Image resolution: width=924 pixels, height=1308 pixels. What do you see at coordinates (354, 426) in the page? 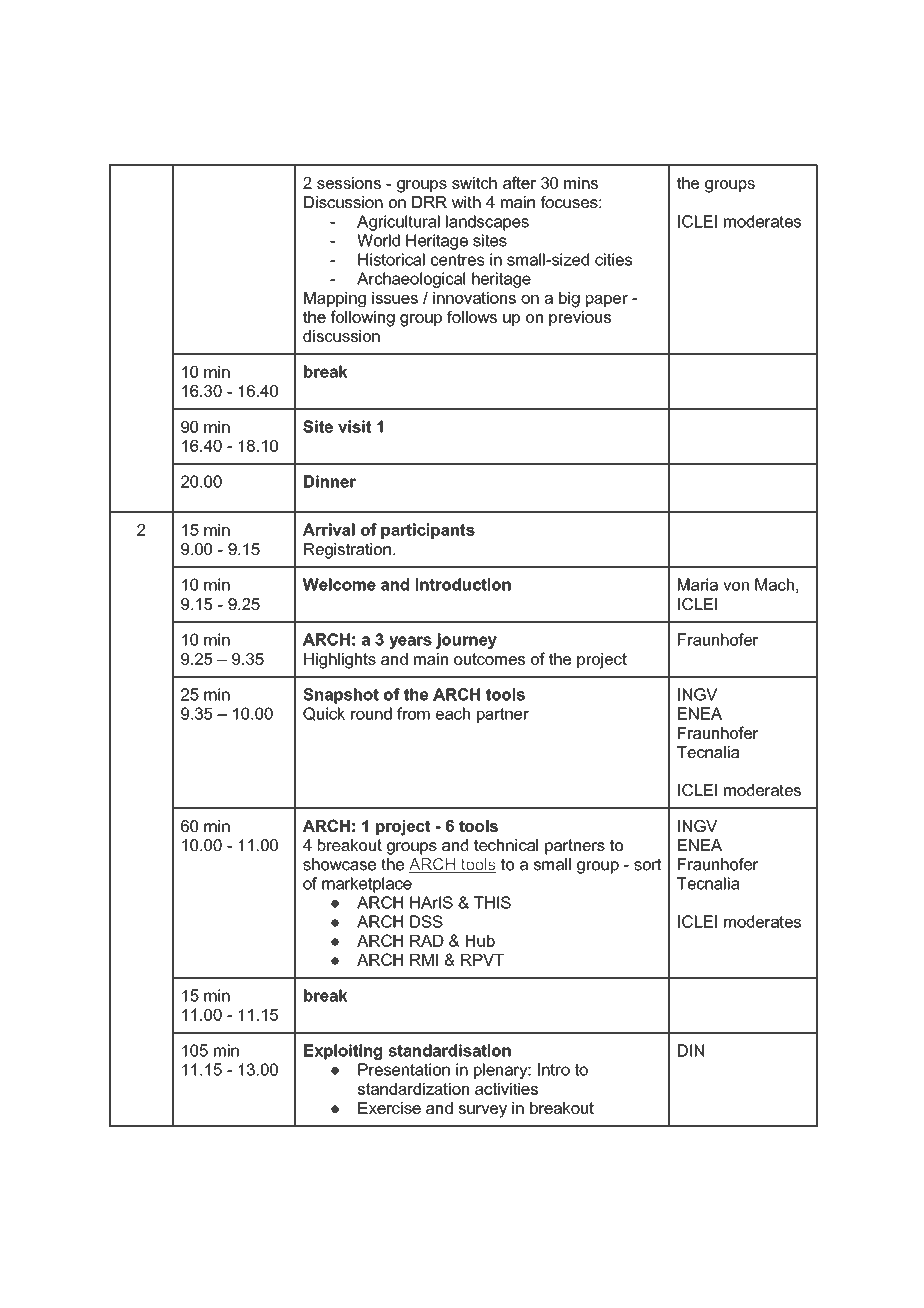
I see `visit` at bounding box center [354, 426].
